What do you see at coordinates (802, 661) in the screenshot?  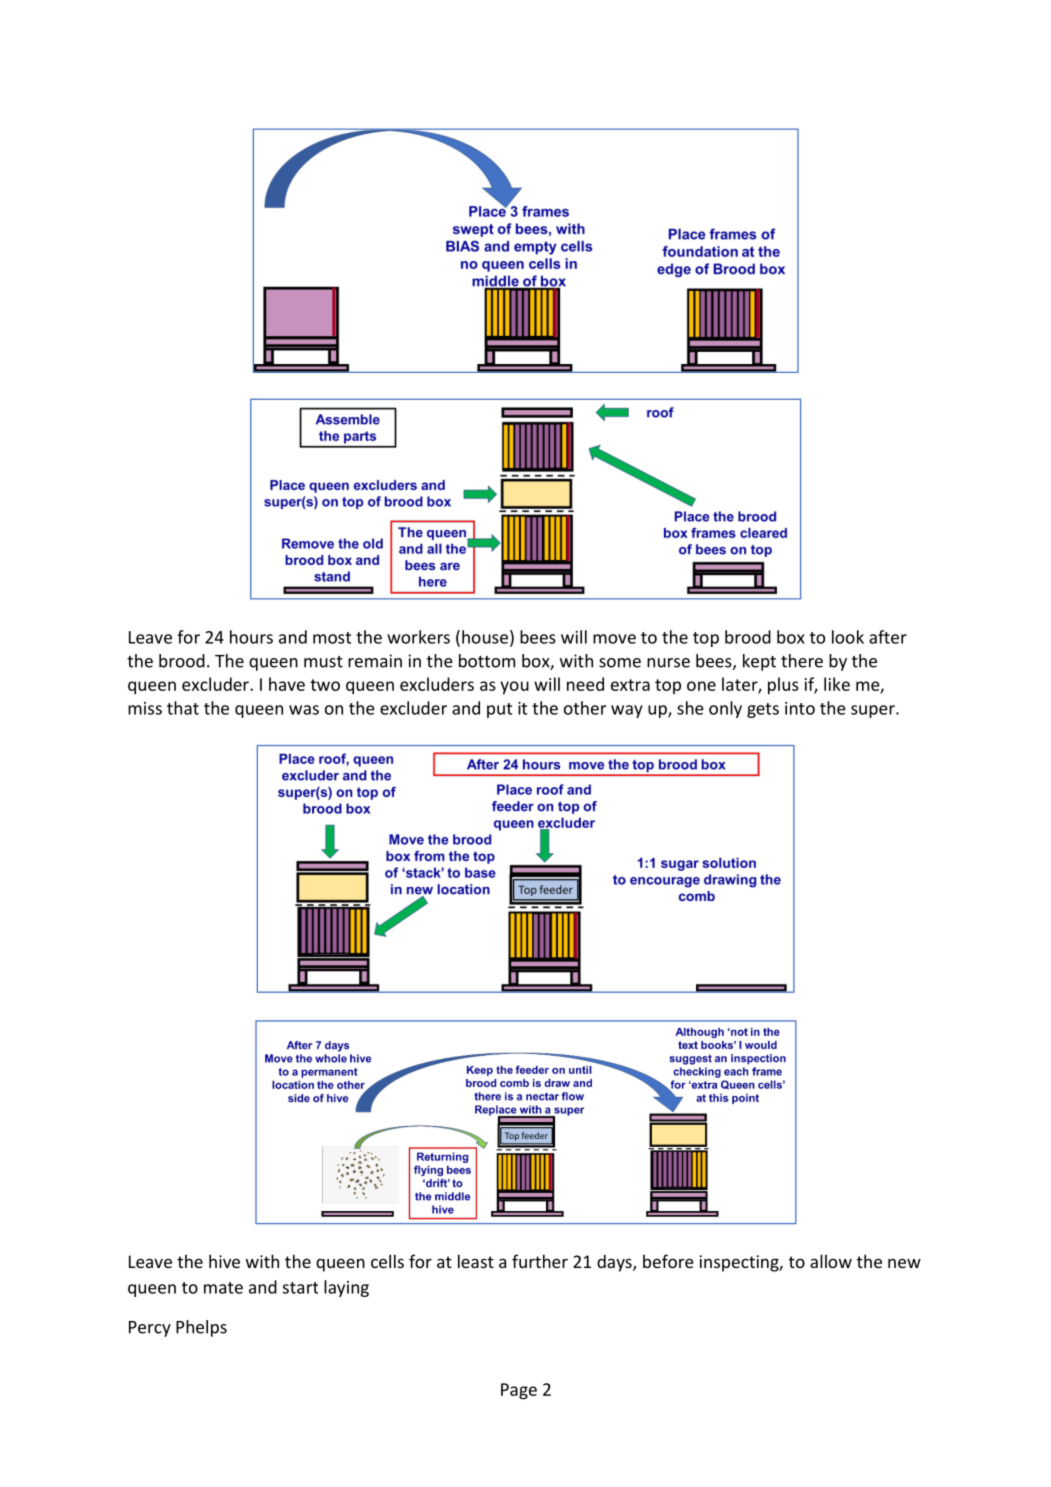 I see `there` at bounding box center [802, 661].
